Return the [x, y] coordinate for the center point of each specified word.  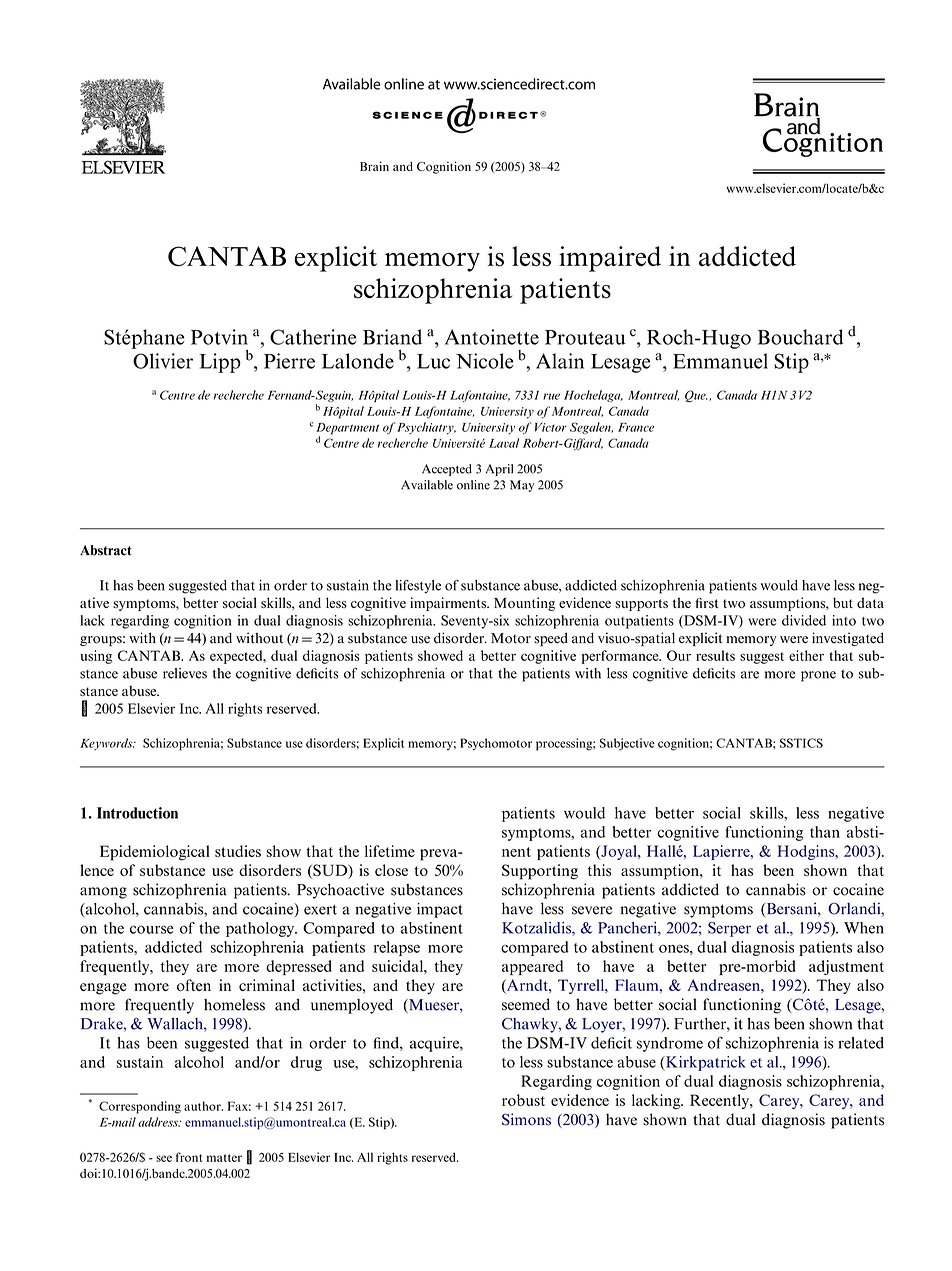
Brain [374, 166]
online [473, 485]
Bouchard [801, 337]
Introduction [137, 813]
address [159, 1122]
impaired [610, 259]
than [825, 832]
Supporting [540, 872]
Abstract [106, 550]
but [843, 602]
